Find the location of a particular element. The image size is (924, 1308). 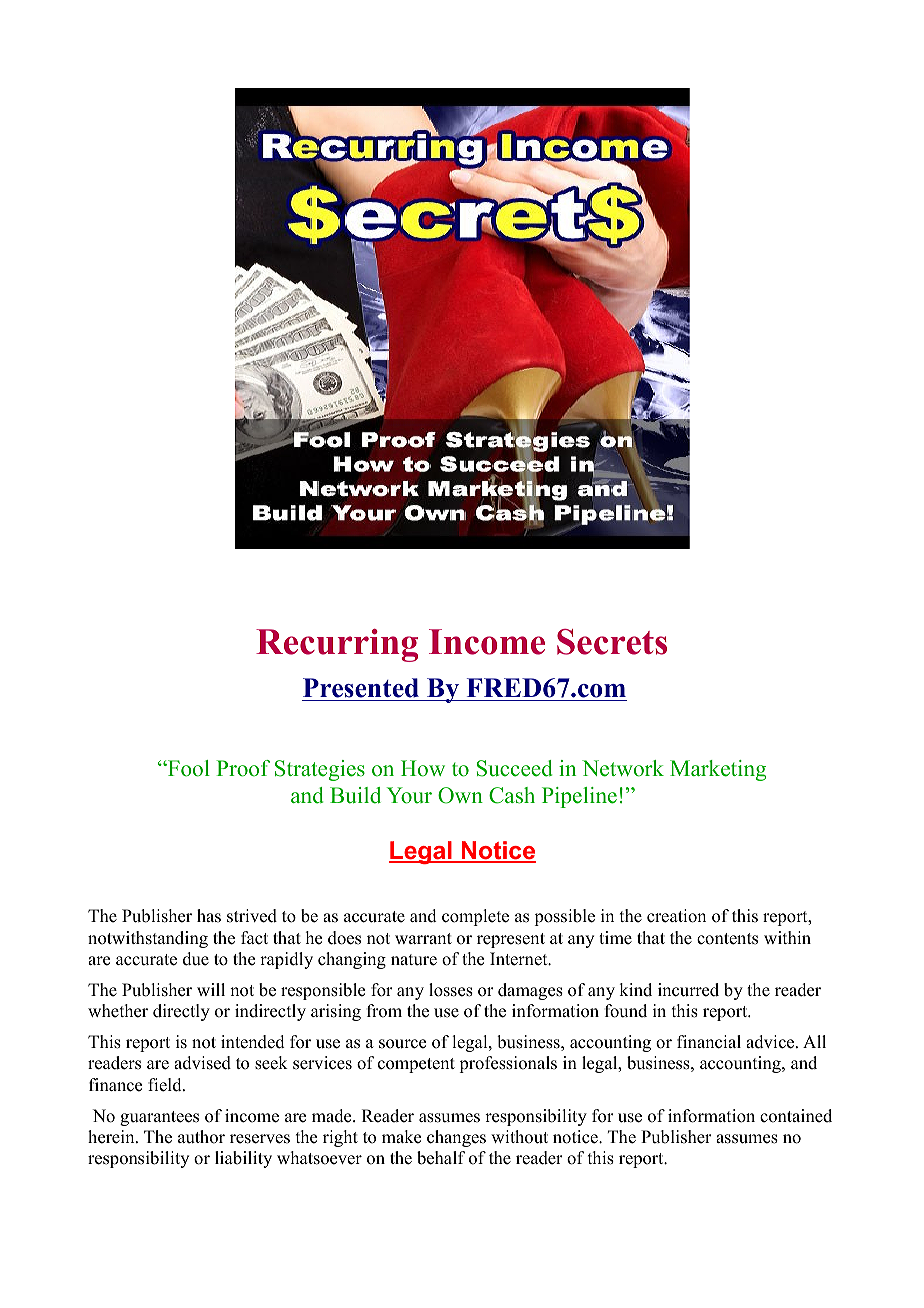

Secrets is located at coordinates (612, 642).
